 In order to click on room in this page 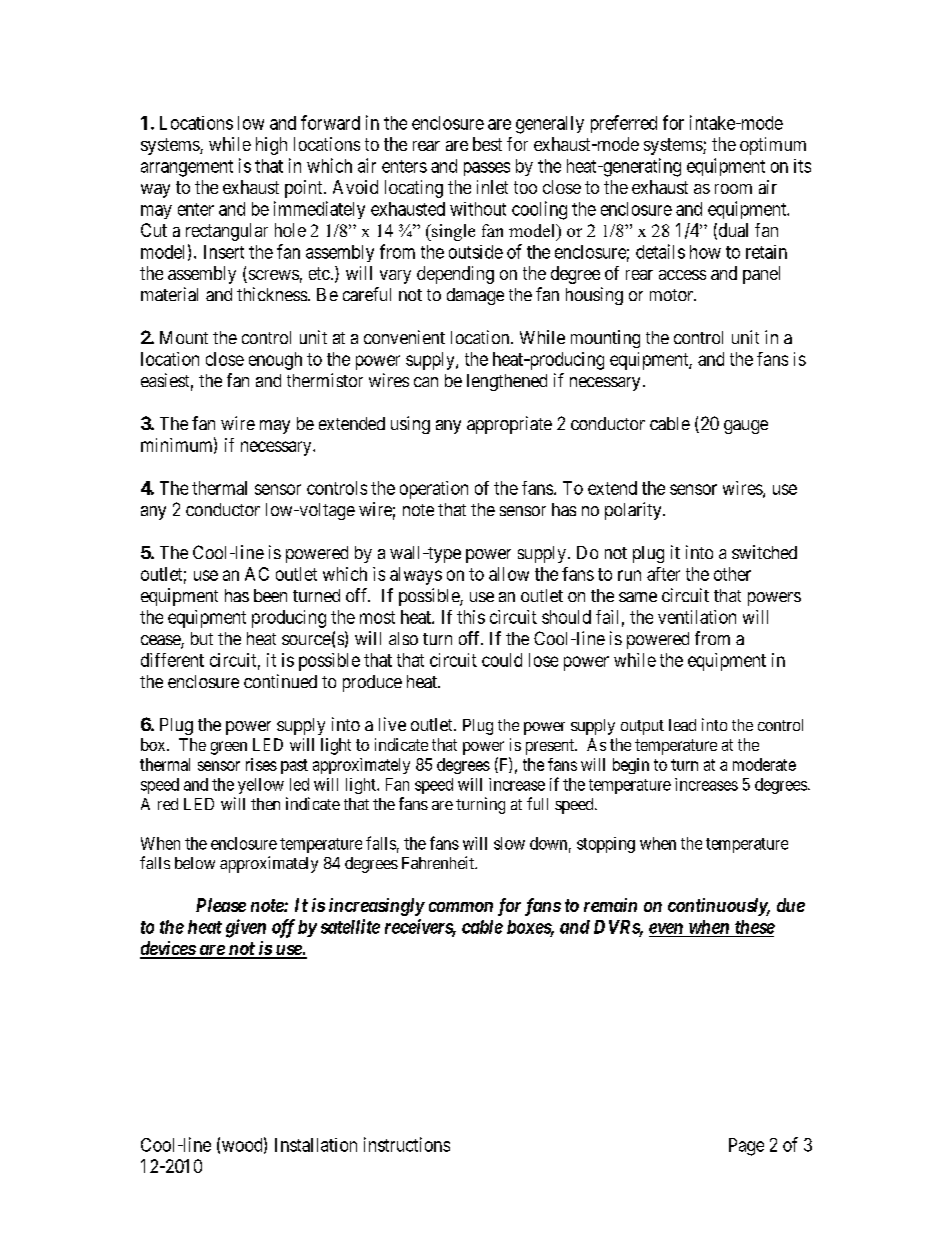, I will do `click(733, 189)`.
